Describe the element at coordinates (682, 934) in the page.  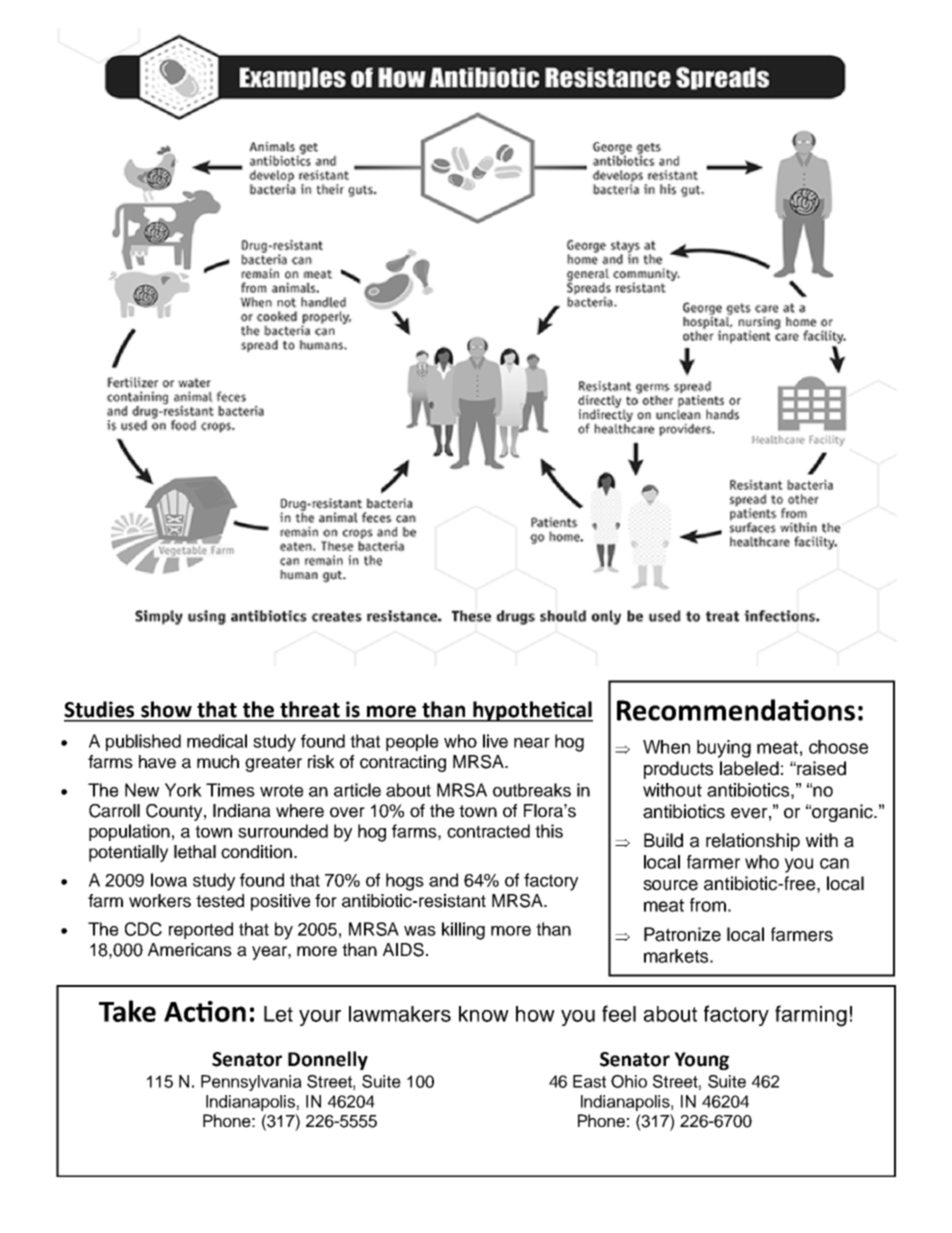
I see `Patronize` at that location.
